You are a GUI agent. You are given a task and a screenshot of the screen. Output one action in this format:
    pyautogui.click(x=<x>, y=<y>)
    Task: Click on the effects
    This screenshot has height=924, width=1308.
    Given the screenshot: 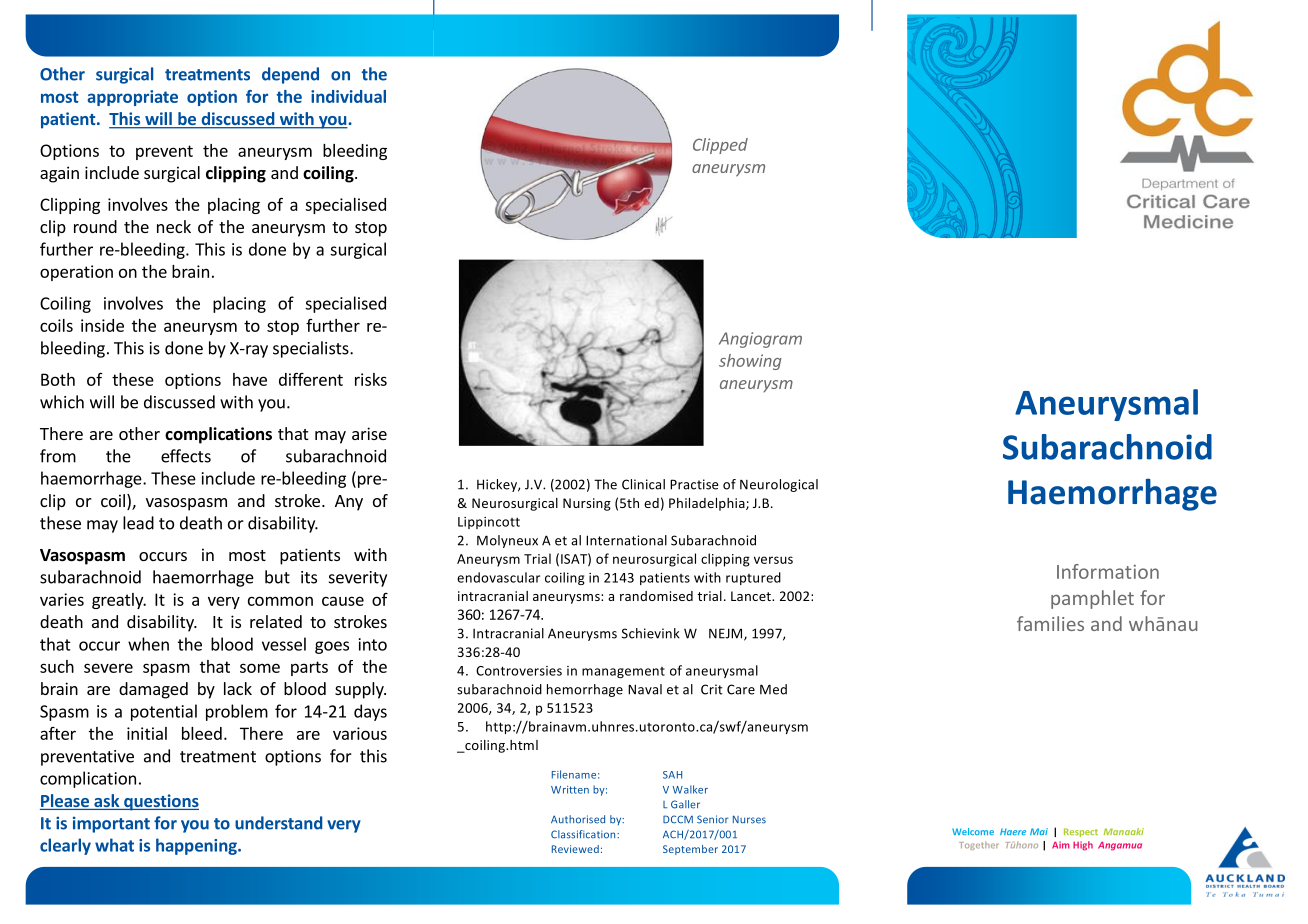 What is the action you would take?
    pyautogui.click(x=186, y=456)
